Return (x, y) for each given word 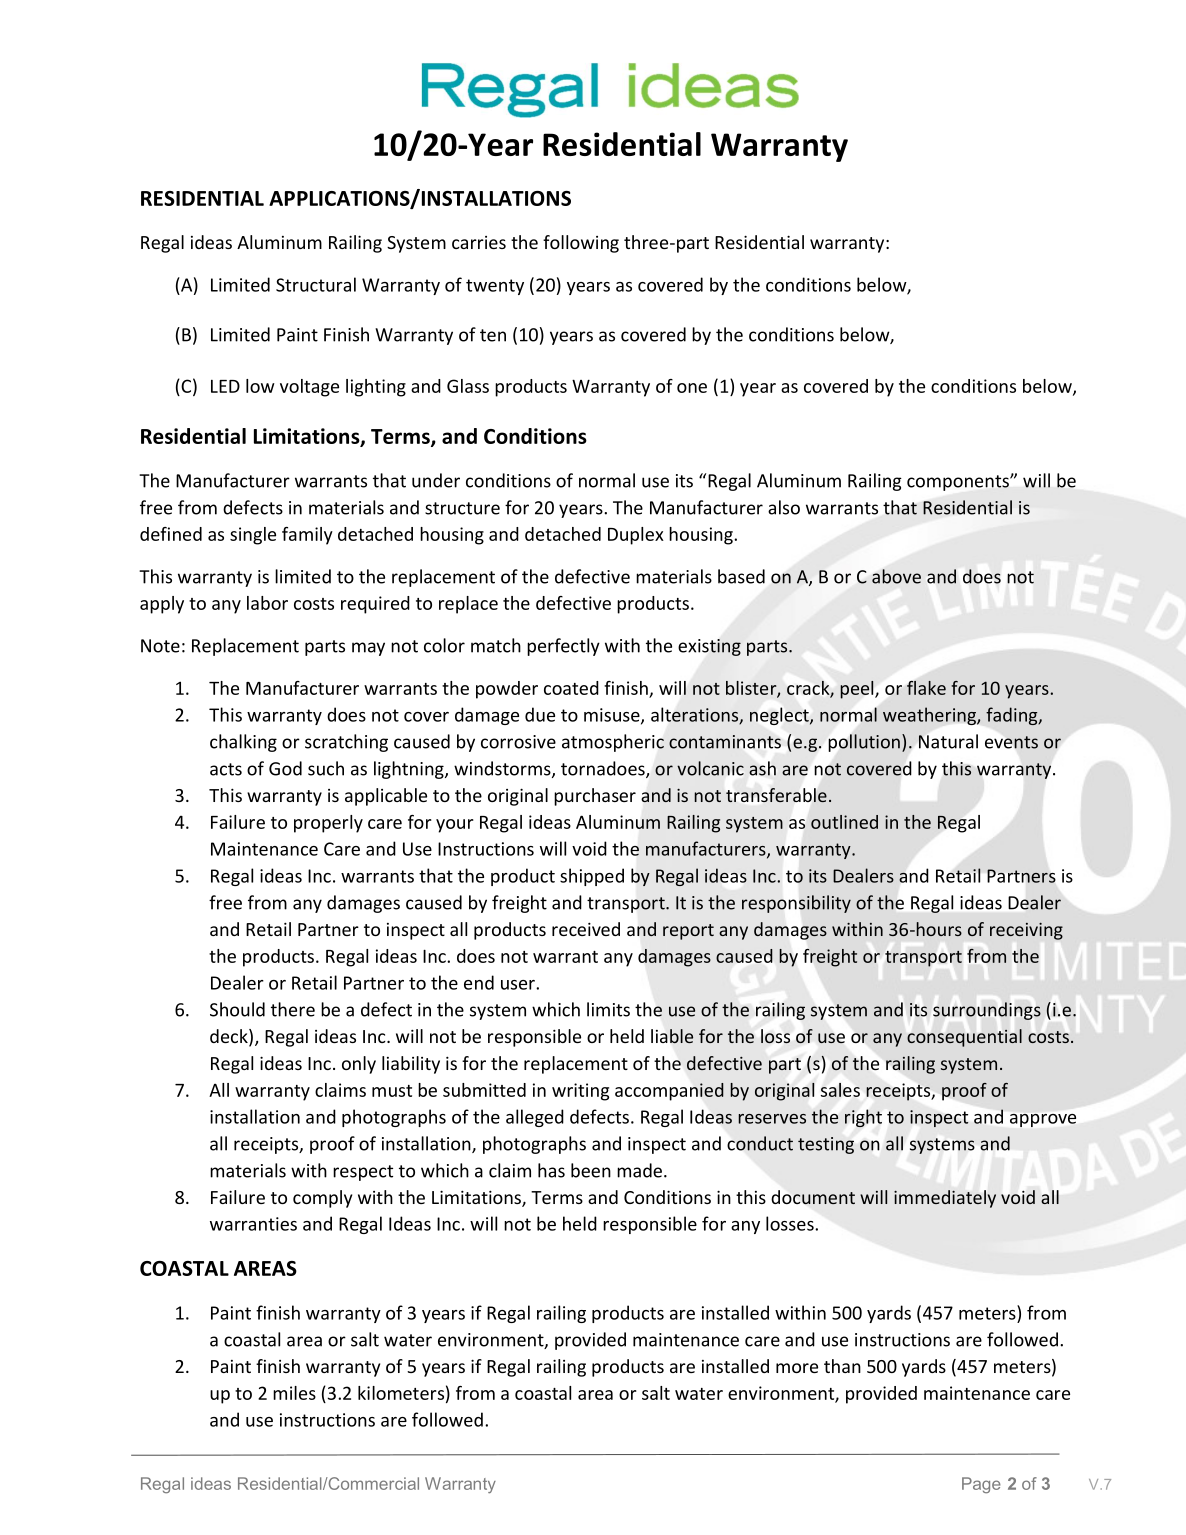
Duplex (636, 536)
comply (322, 1199)
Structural (316, 284)
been (591, 1170)
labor (267, 603)
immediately (945, 1199)
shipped (592, 877)
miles (294, 1393)
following (581, 244)
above (896, 576)
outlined (844, 822)
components (959, 483)
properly (328, 824)
